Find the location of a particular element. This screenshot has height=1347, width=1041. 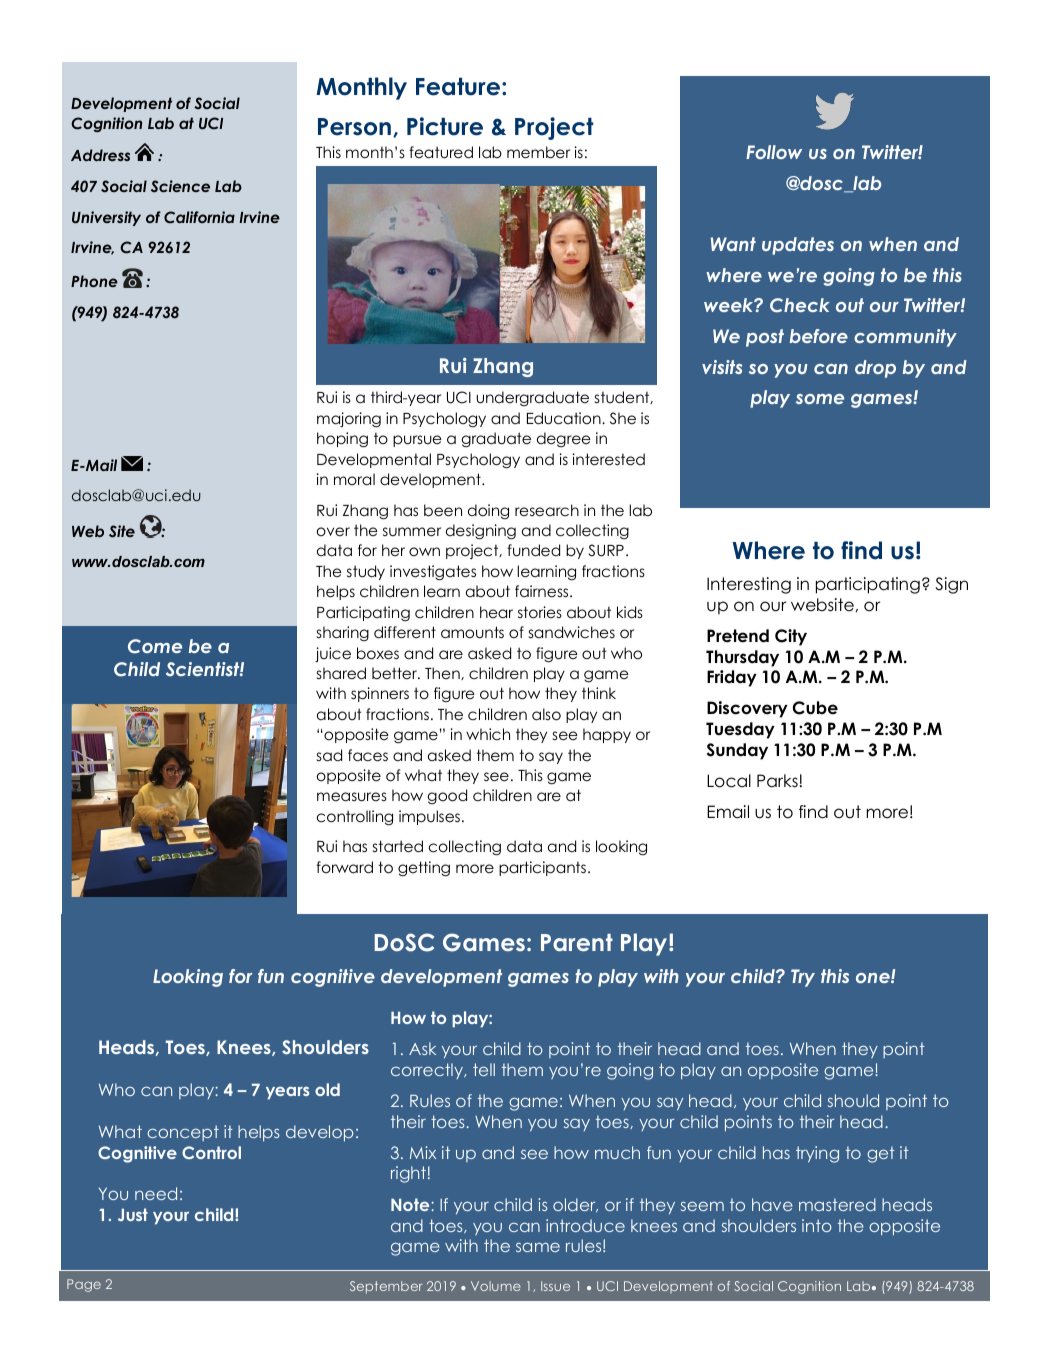

Parks is located at coordinates (777, 781).
